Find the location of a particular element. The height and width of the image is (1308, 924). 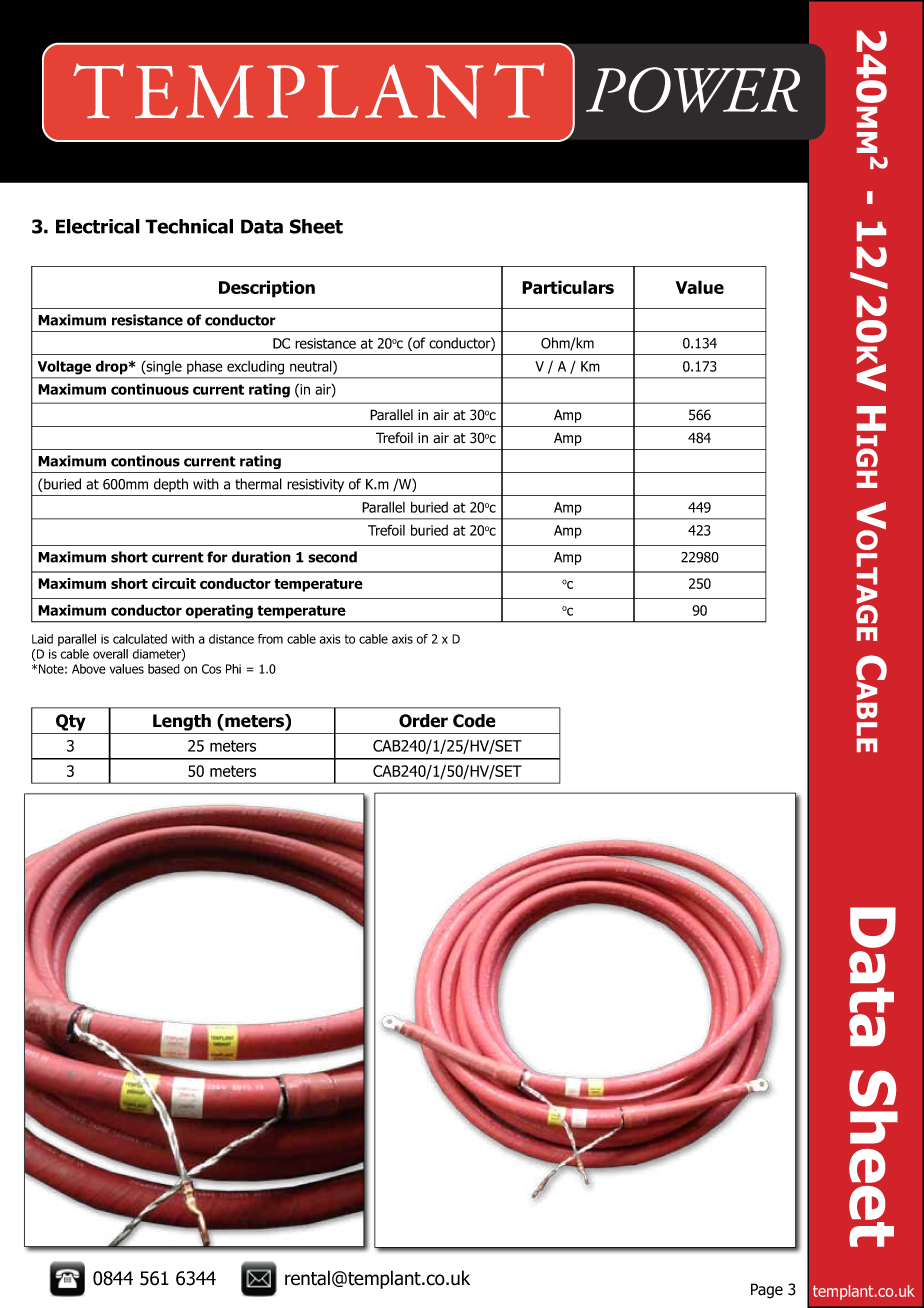

Order is located at coordinates (423, 721).
